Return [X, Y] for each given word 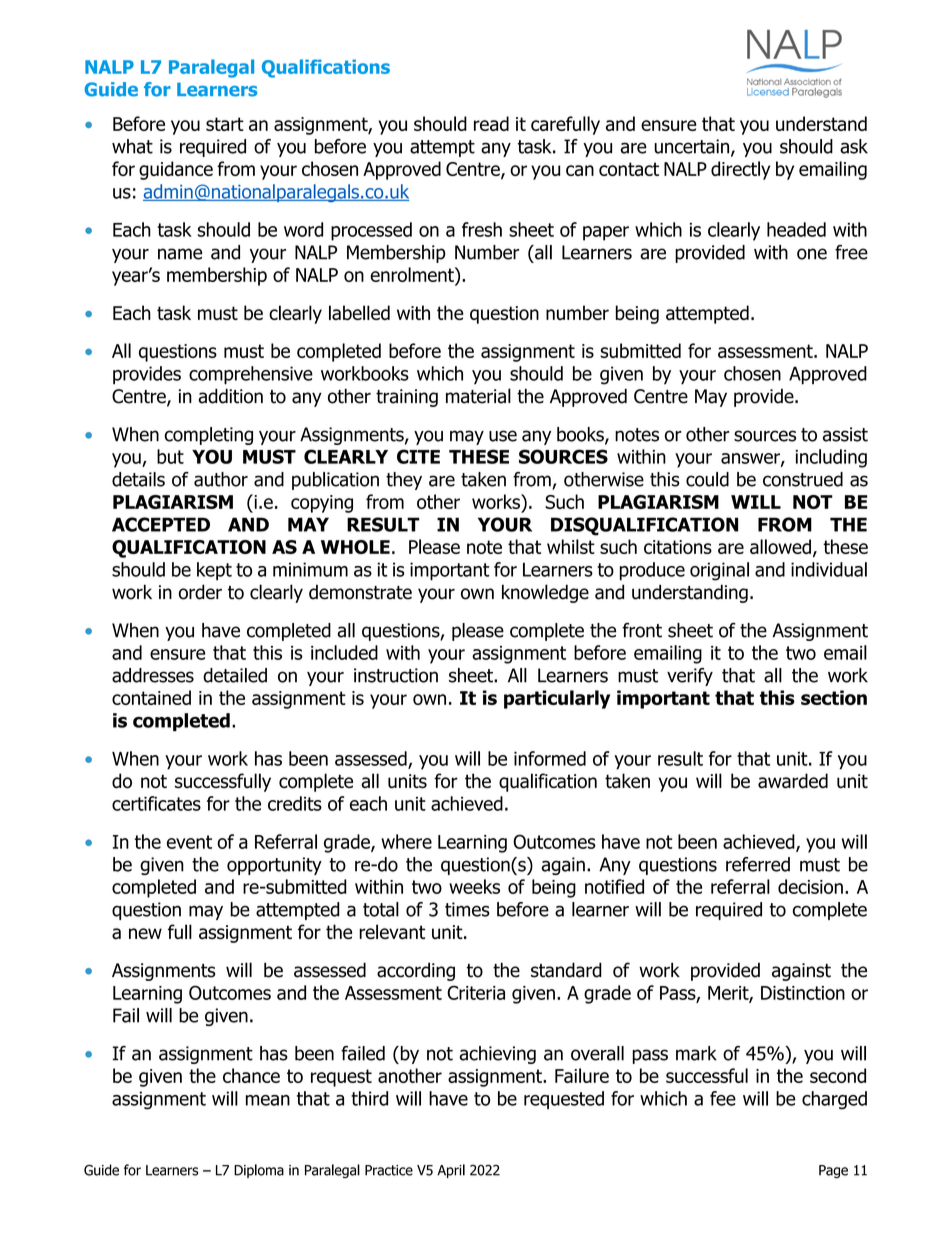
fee [723, 1098]
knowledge [545, 593]
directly [740, 170]
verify [690, 677]
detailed [235, 675]
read [491, 123]
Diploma [259, 1171]
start [225, 124]
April [451, 1171]
